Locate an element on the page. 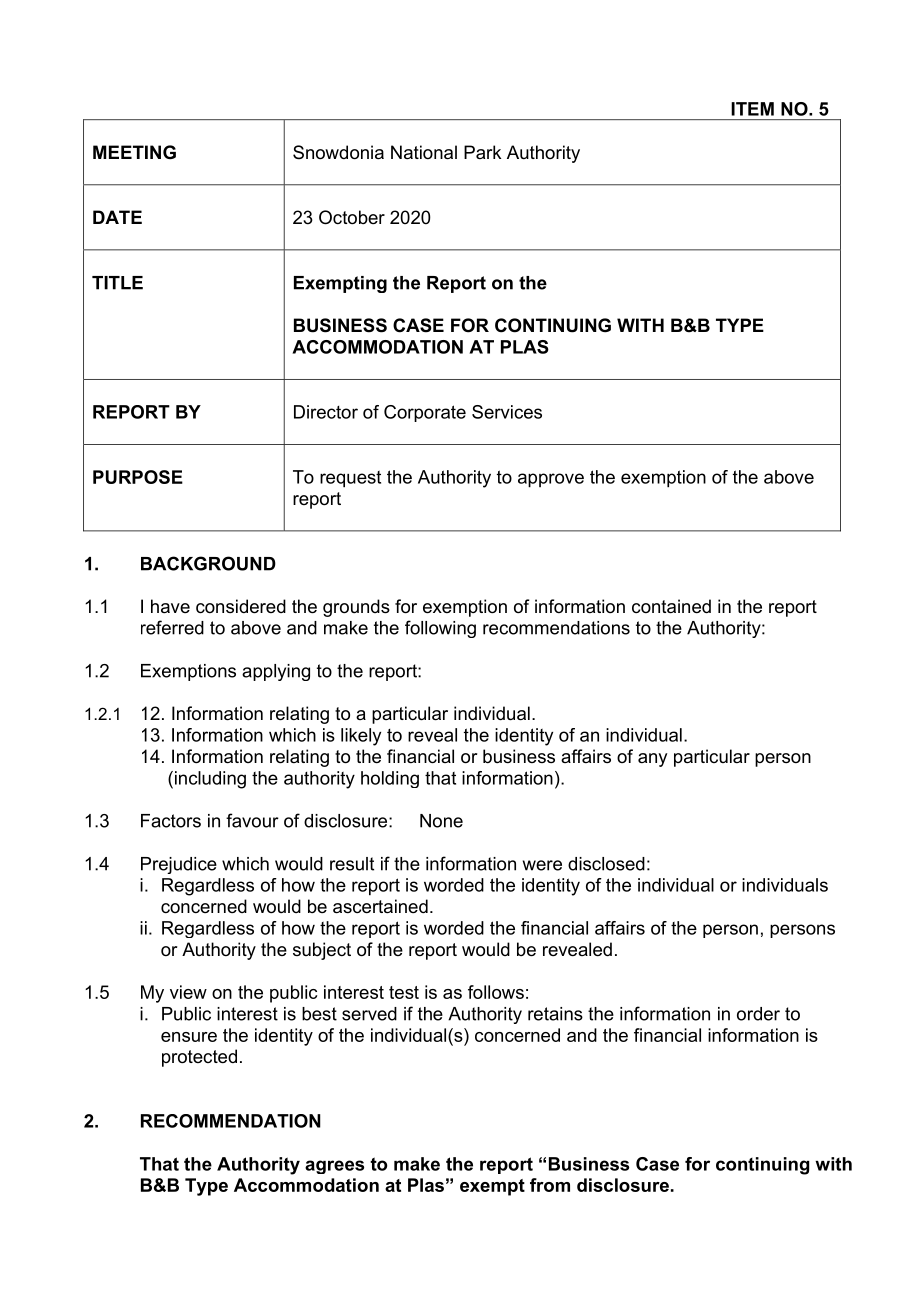  Prejudice is located at coordinates (179, 865).
